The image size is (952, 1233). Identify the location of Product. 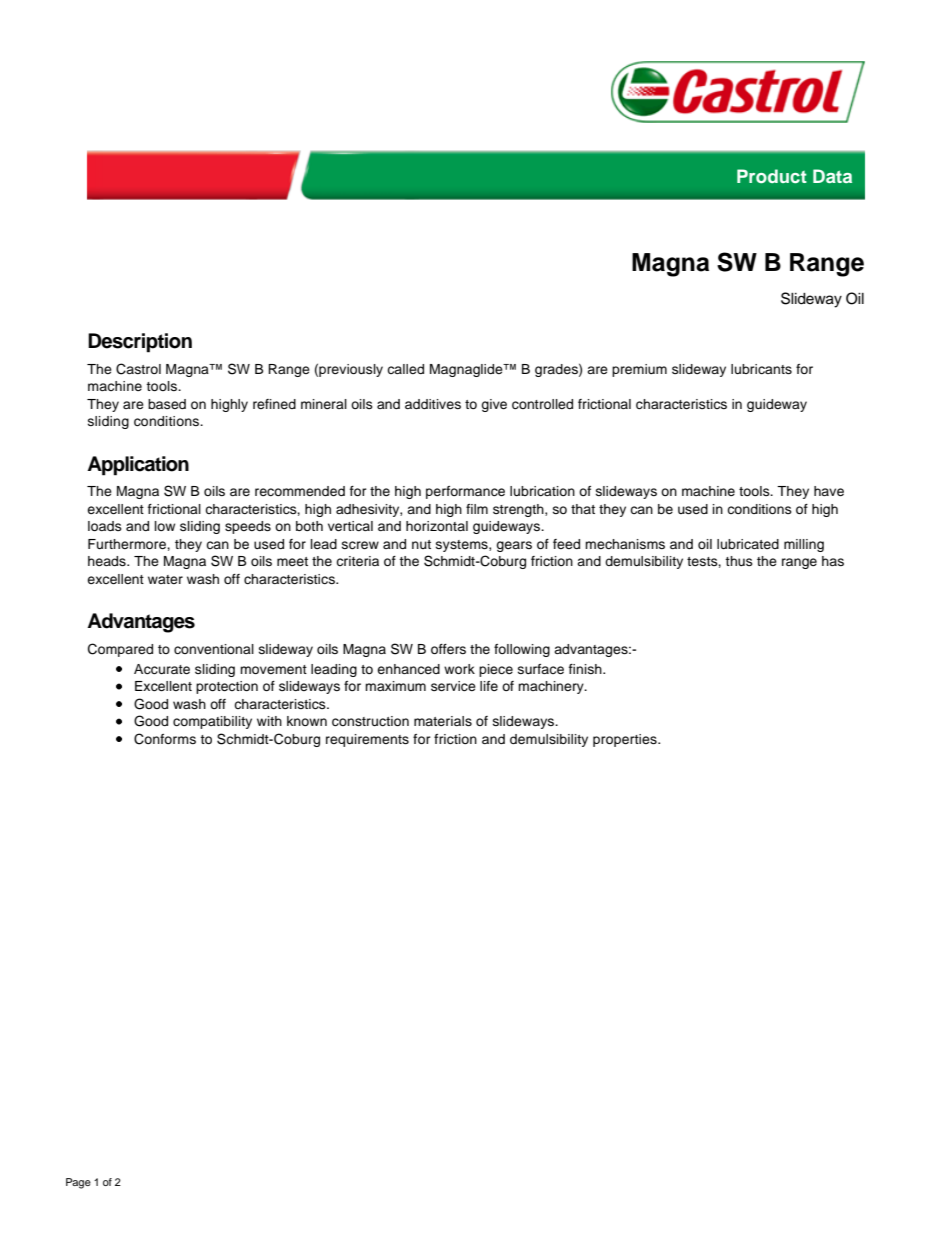
(772, 176).
